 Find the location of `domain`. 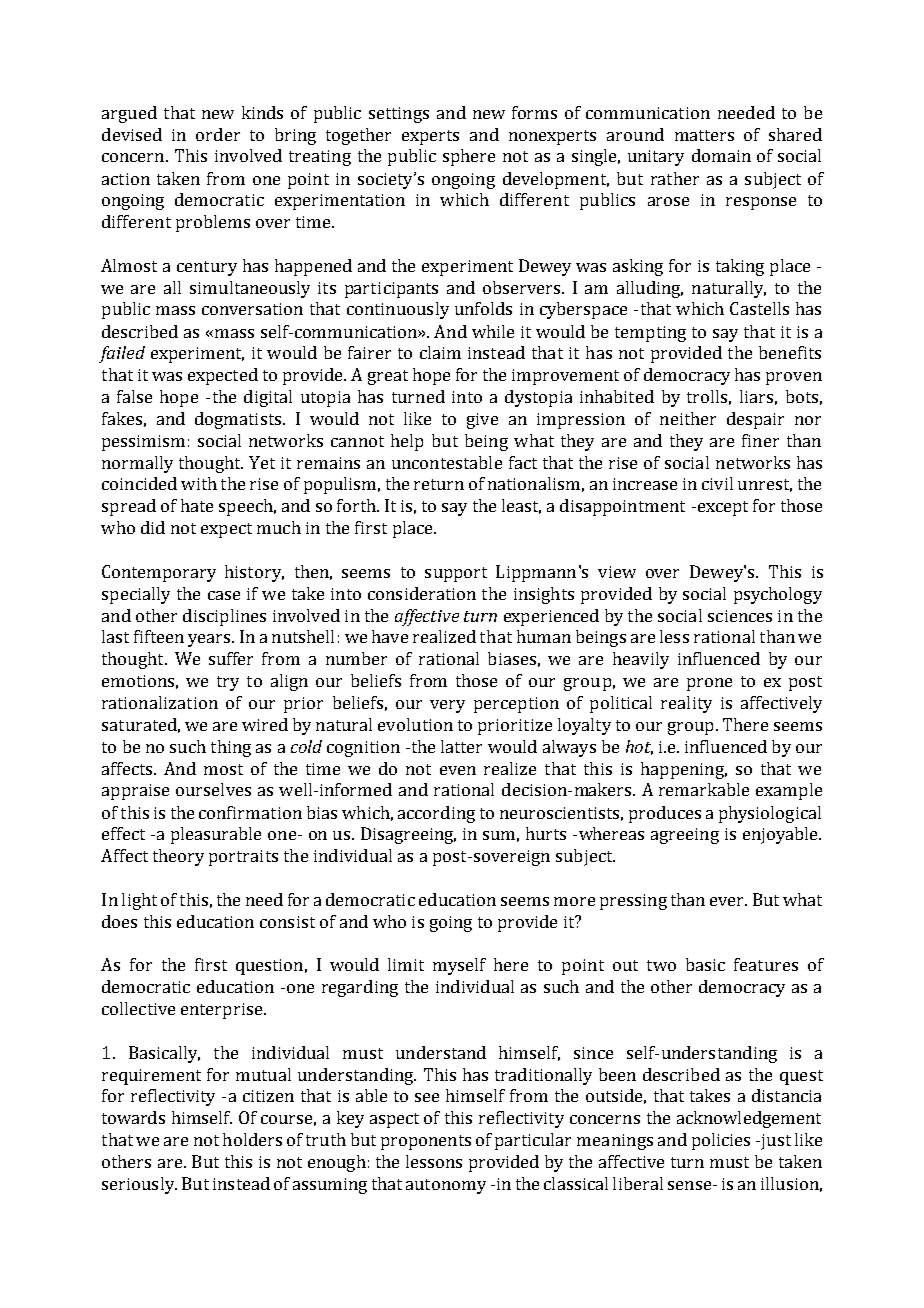

domain is located at coordinates (721, 155).
